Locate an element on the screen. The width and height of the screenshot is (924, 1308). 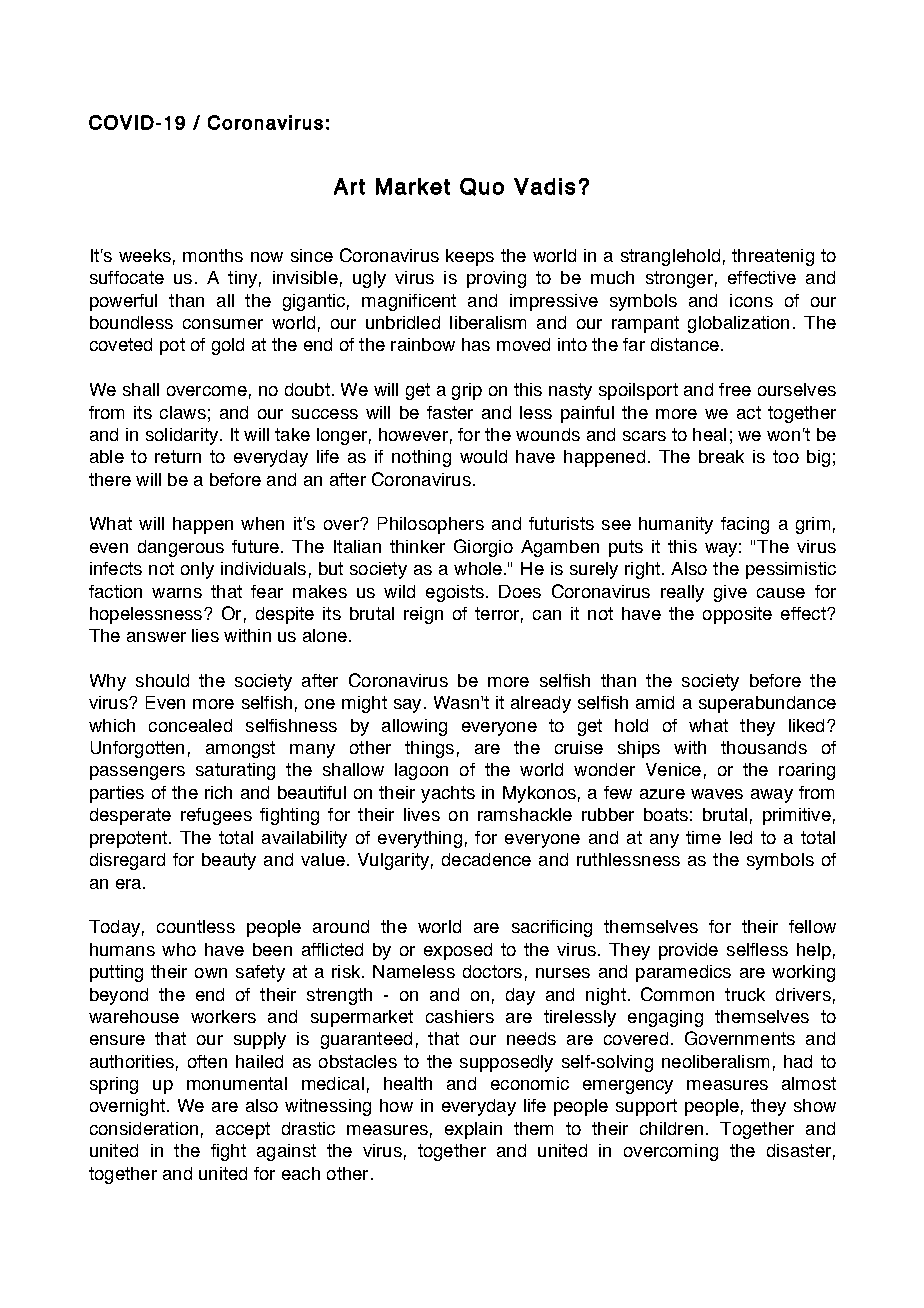
should is located at coordinates (162, 680).
